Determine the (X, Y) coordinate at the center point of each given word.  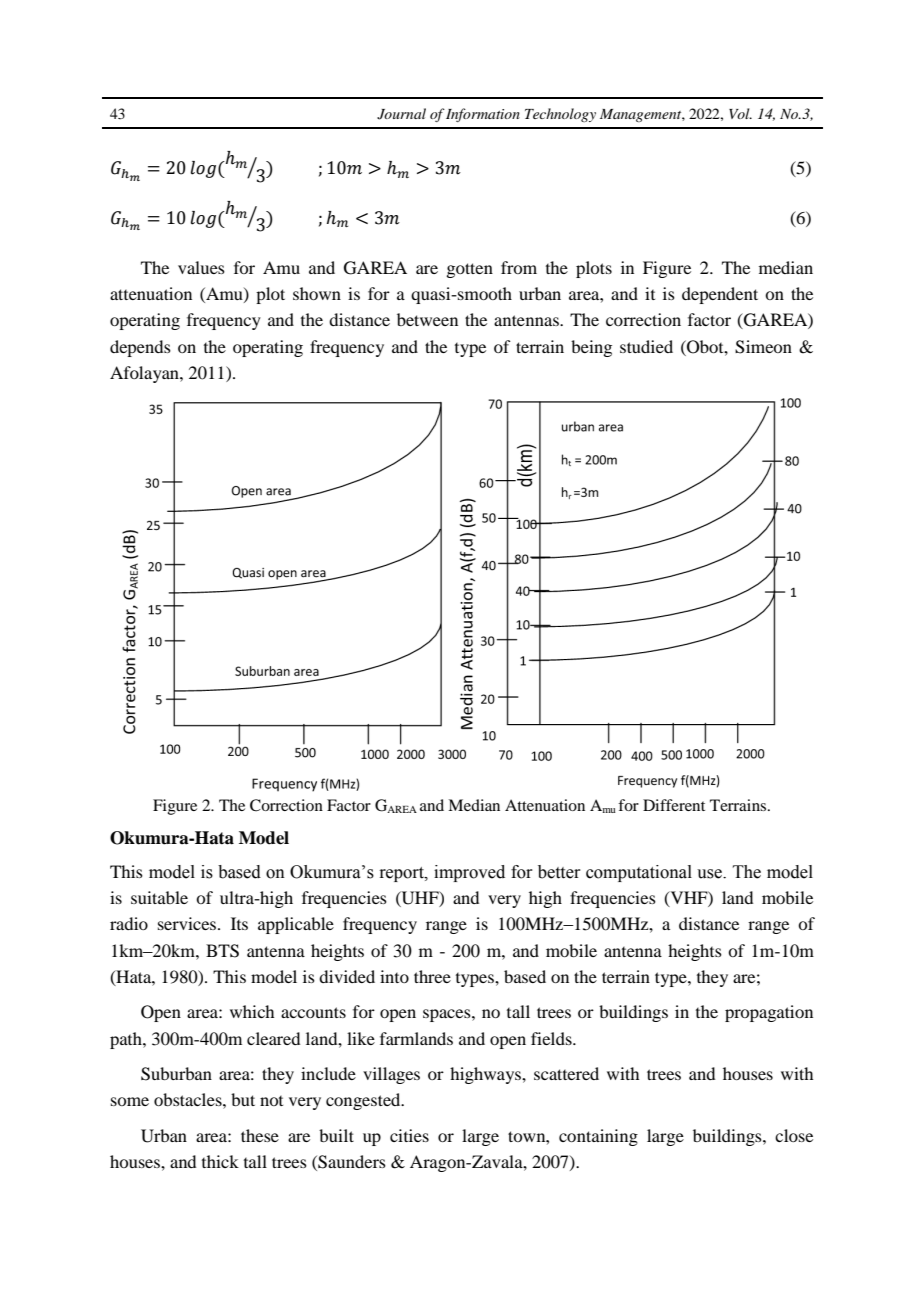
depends (140, 348)
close (794, 1135)
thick (220, 1161)
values (201, 267)
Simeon (763, 347)
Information (483, 115)
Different (674, 805)
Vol (740, 113)
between (427, 319)
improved (469, 873)
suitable (159, 897)
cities (409, 1135)
